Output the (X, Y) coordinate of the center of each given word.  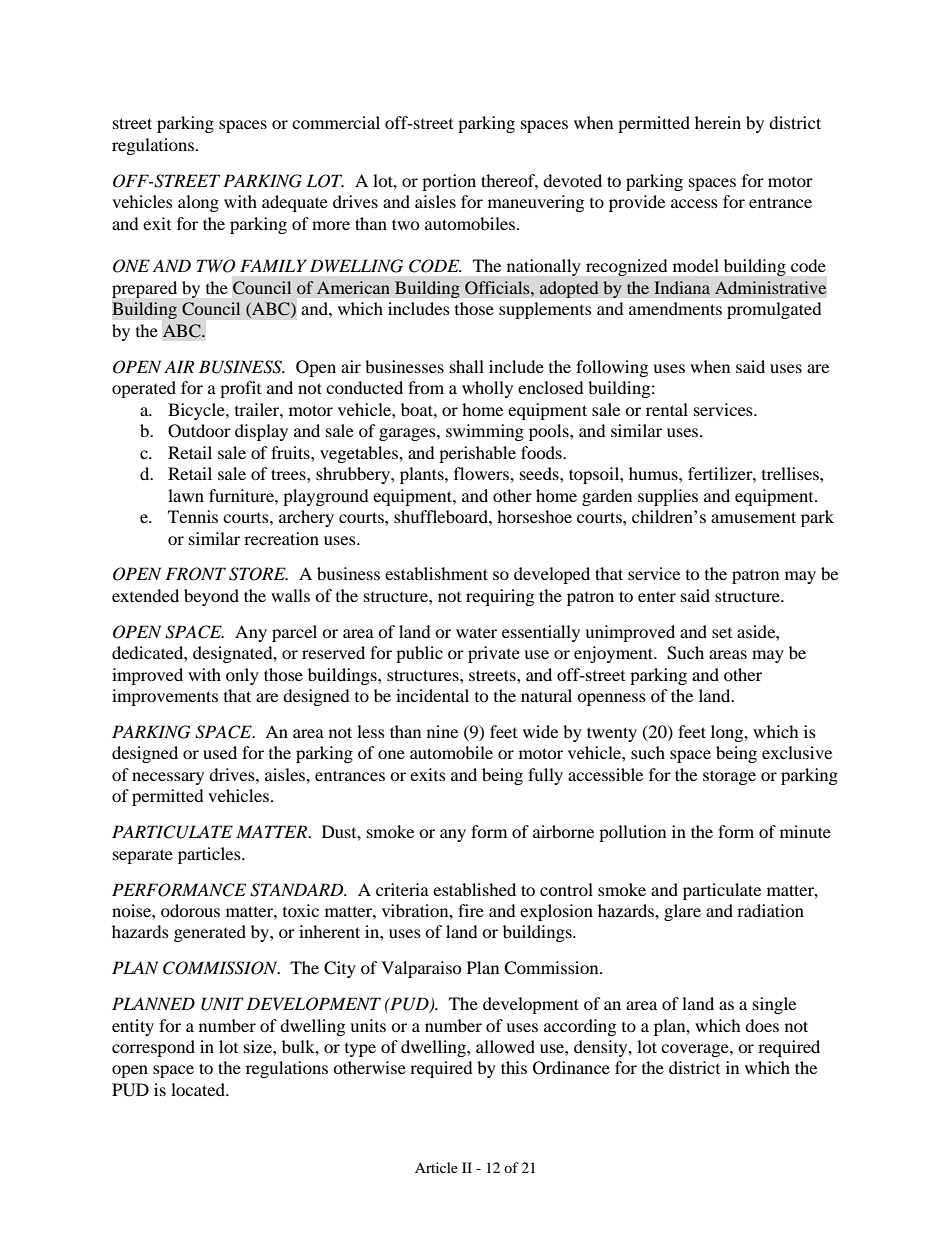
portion (449, 182)
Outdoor (199, 431)
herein (718, 122)
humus (654, 473)
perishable (477, 454)
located (199, 1089)
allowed (505, 1046)
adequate (295, 203)
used (220, 752)
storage (729, 777)
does (762, 1025)
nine (442, 731)
